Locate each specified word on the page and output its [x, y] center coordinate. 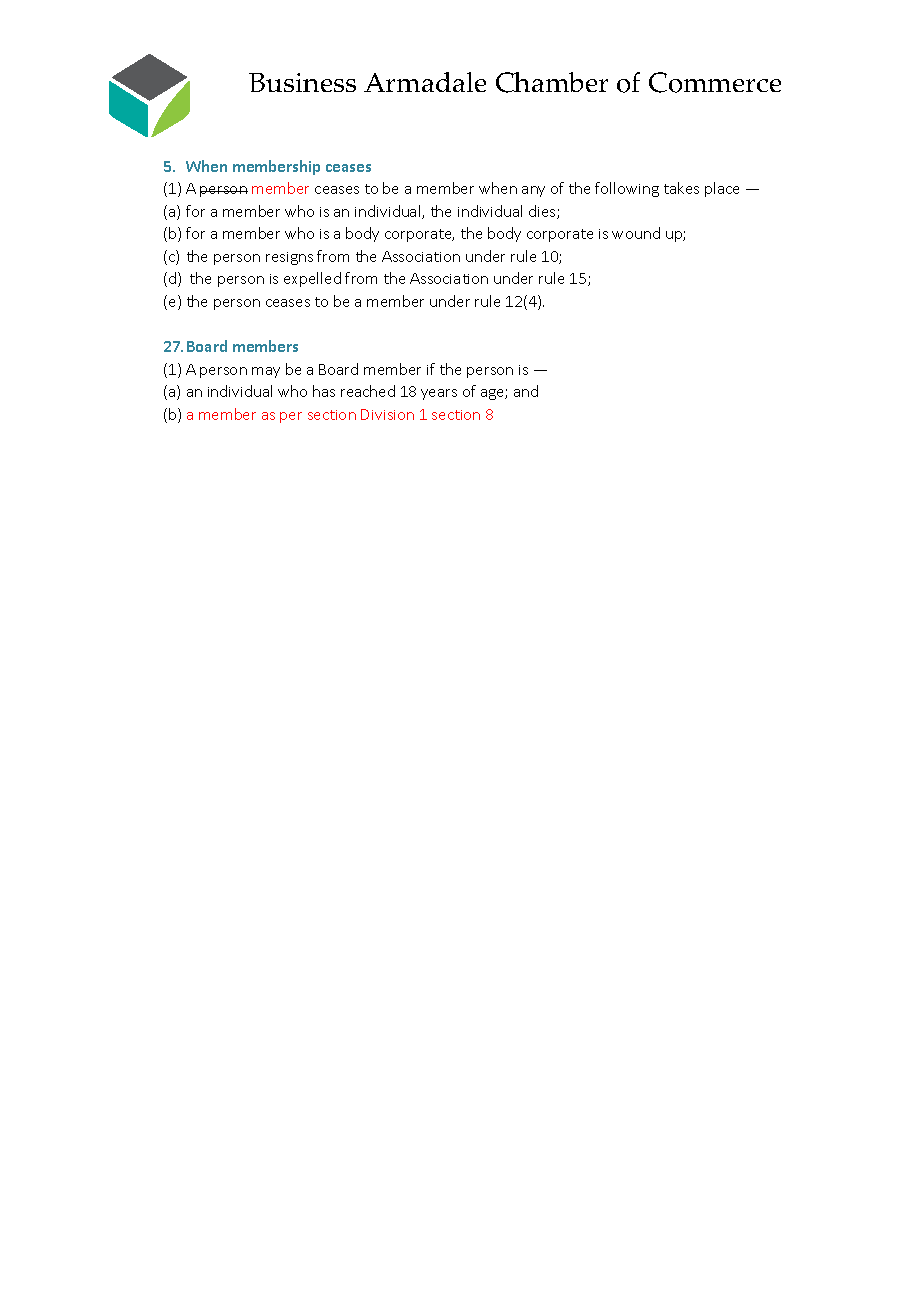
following [627, 189]
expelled [312, 279]
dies [543, 212]
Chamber [552, 82]
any [533, 191]
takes [681, 188]
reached [368, 391]
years [439, 394]
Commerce [715, 82]
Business [302, 82]
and [526, 391]
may [266, 372]
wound [636, 233]
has [324, 391]
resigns [289, 258]
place [722, 189]
